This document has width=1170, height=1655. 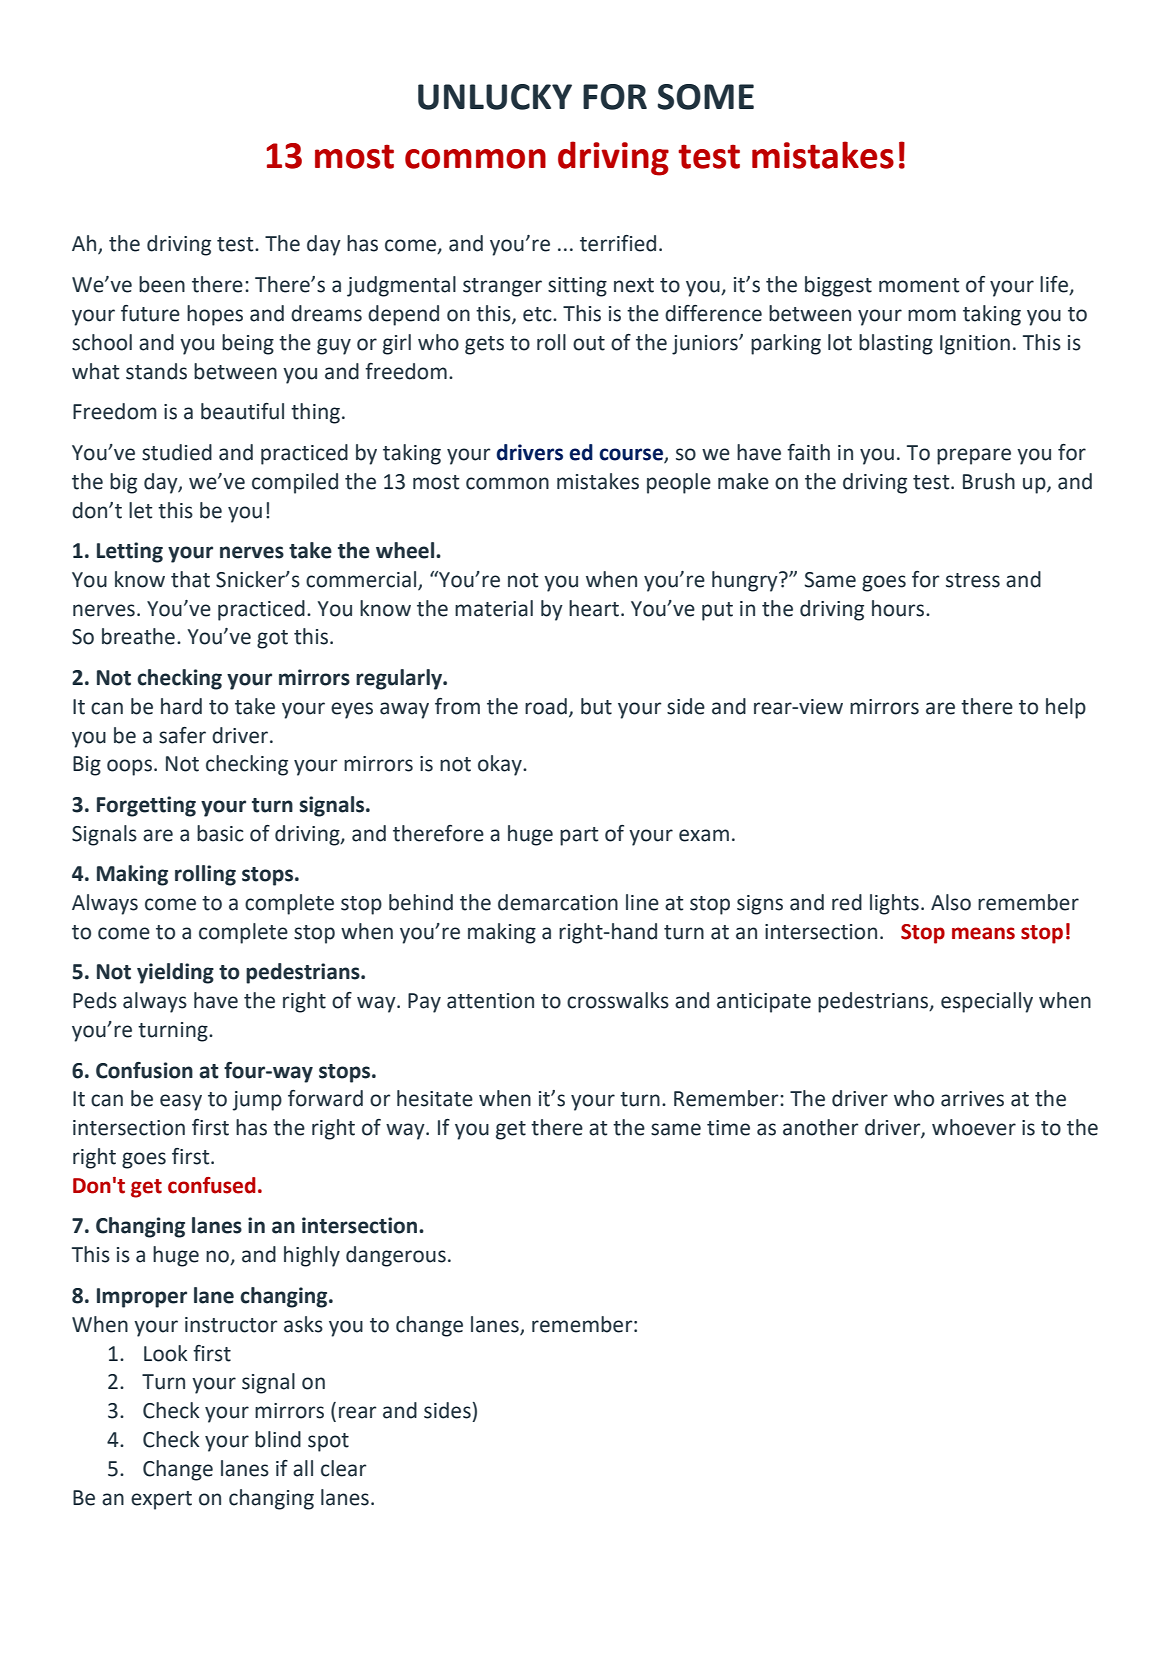 What do you see at coordinates (919, 285) in the document?
I see `moment` at bounding box center [919, 285].
